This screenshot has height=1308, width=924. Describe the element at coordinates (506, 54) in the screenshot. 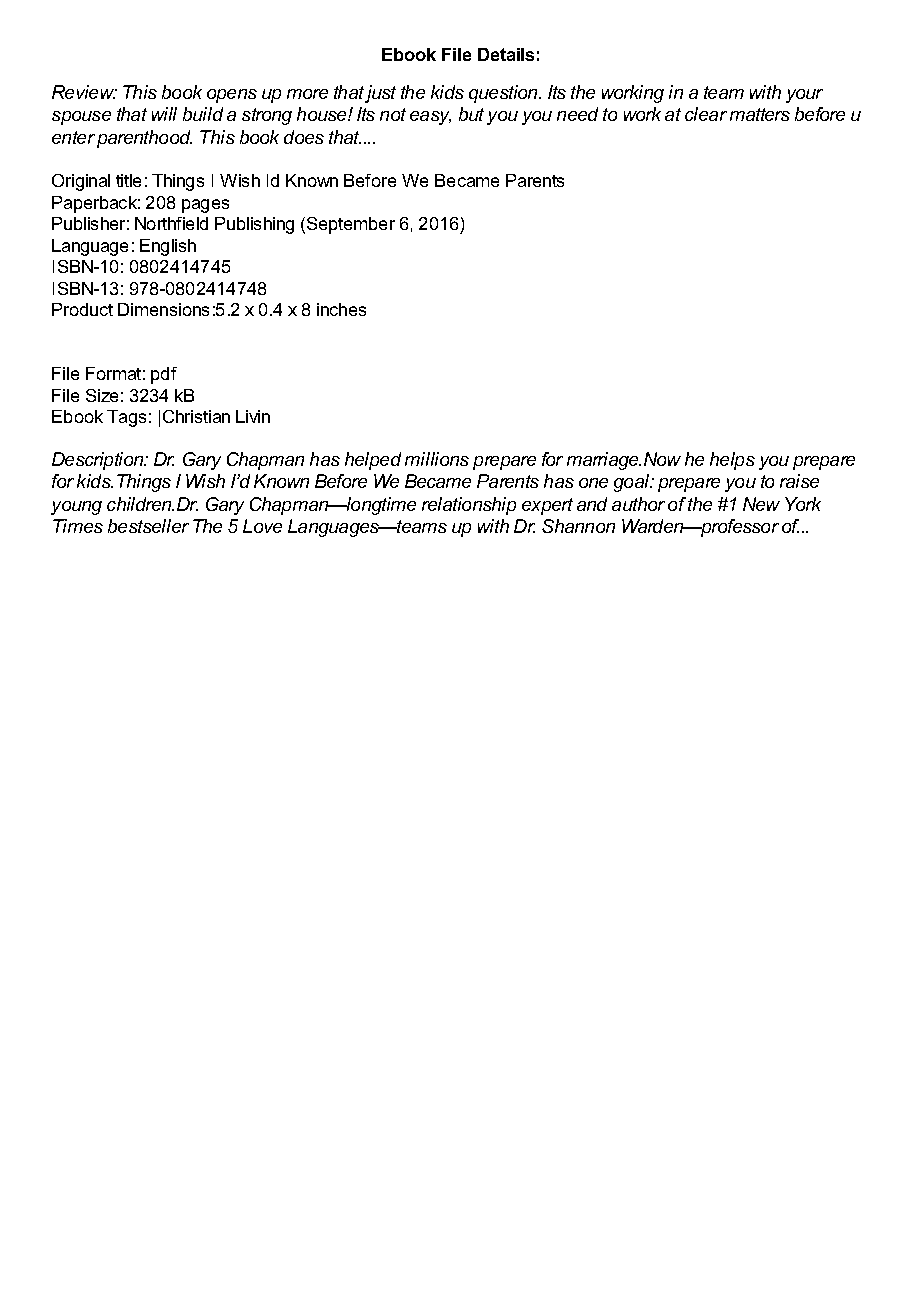

I see `Details` at that location.
